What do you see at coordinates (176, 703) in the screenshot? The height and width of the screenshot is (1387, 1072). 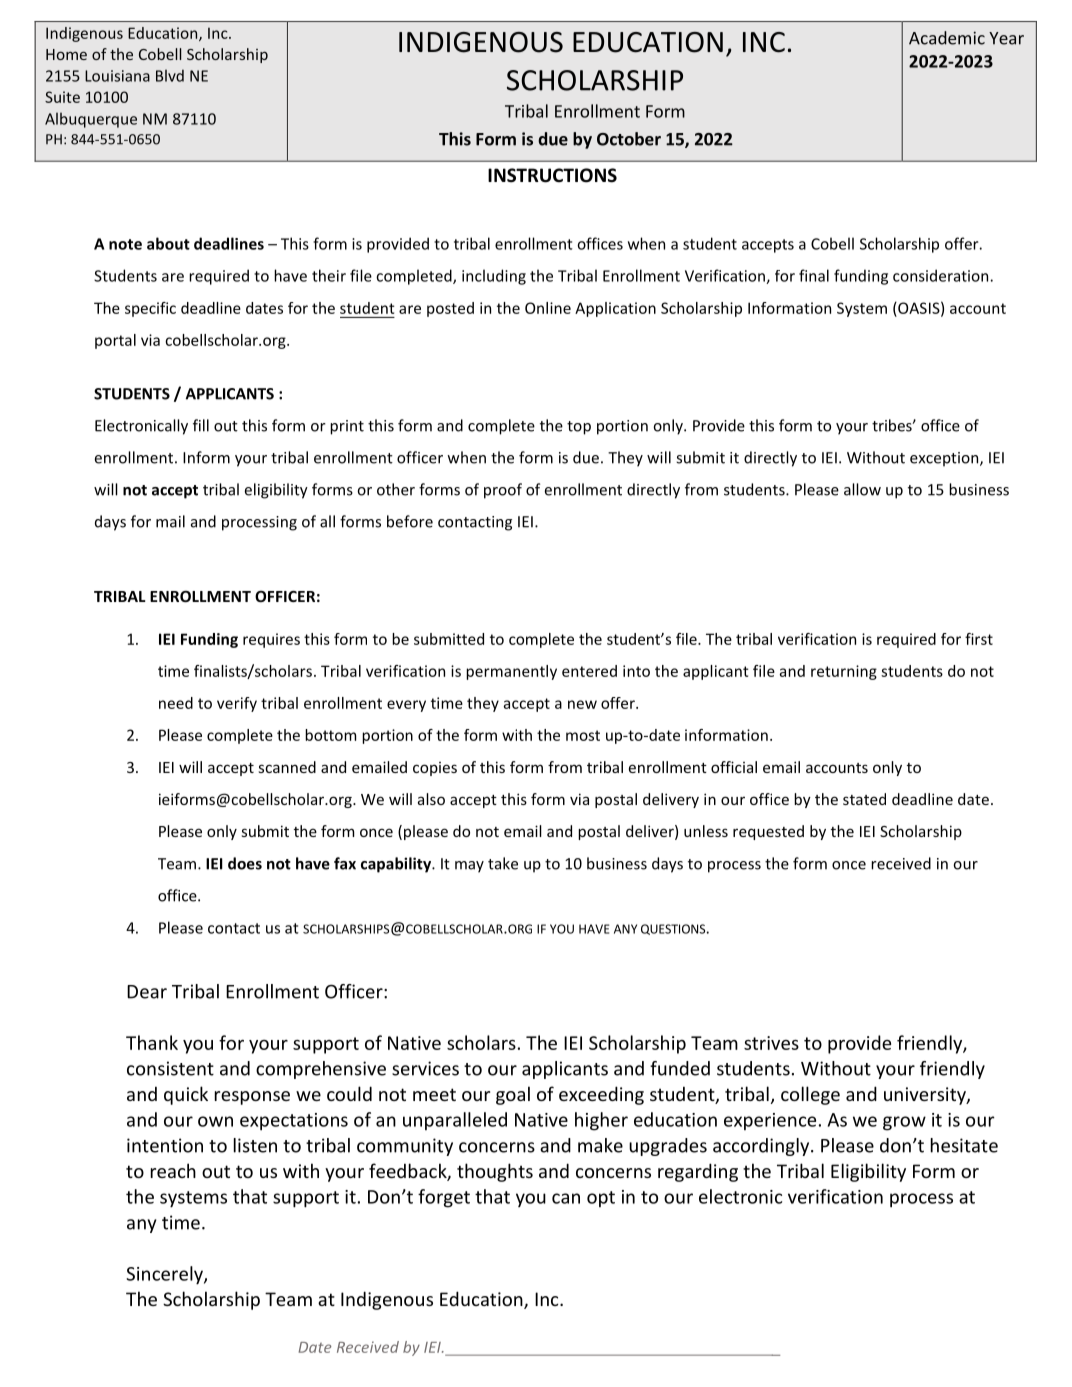 I see `need` at bounding box center [176, 703].
